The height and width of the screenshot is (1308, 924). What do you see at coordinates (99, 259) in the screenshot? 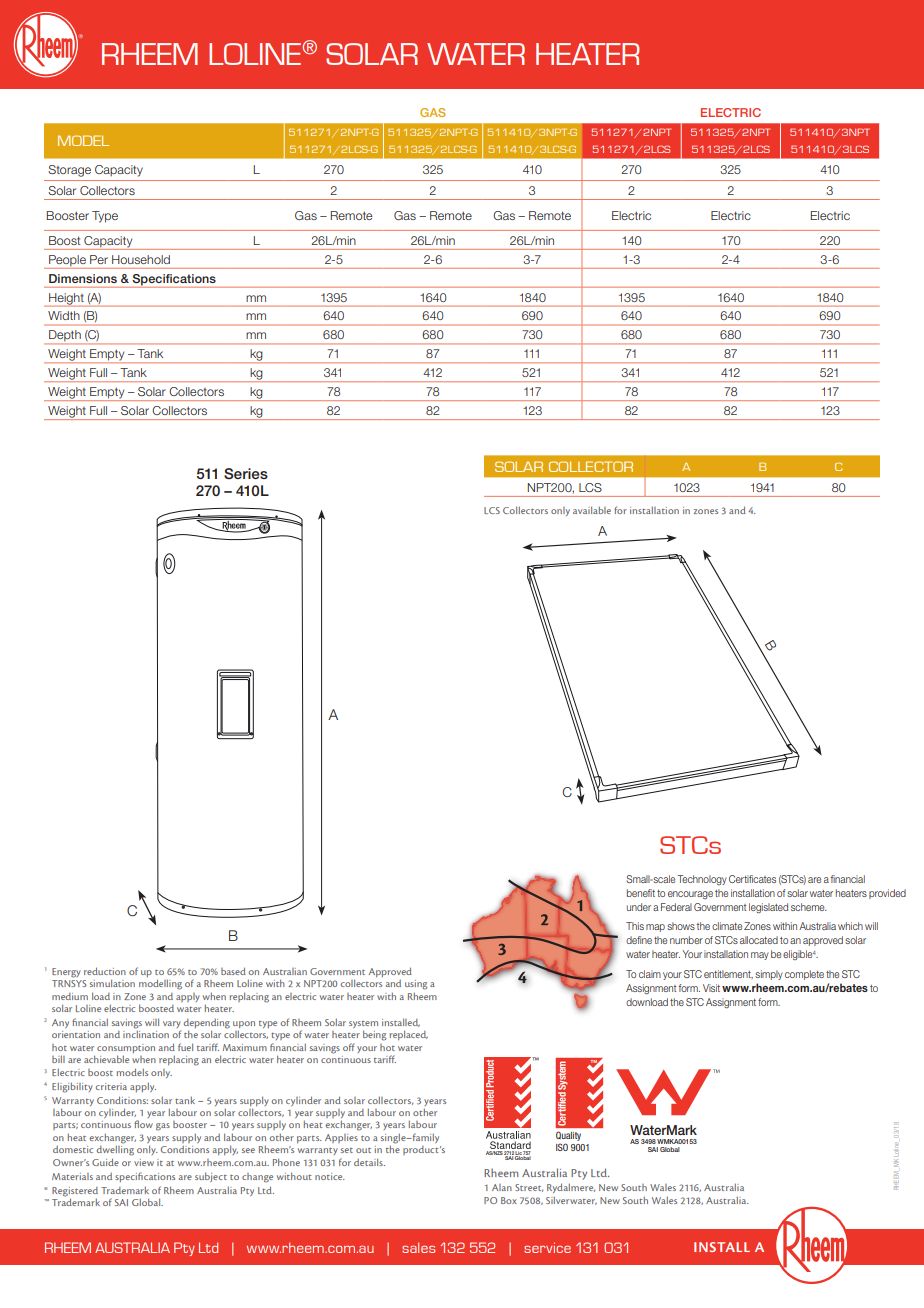
I see `Per` at bounding box center [99, 259].
